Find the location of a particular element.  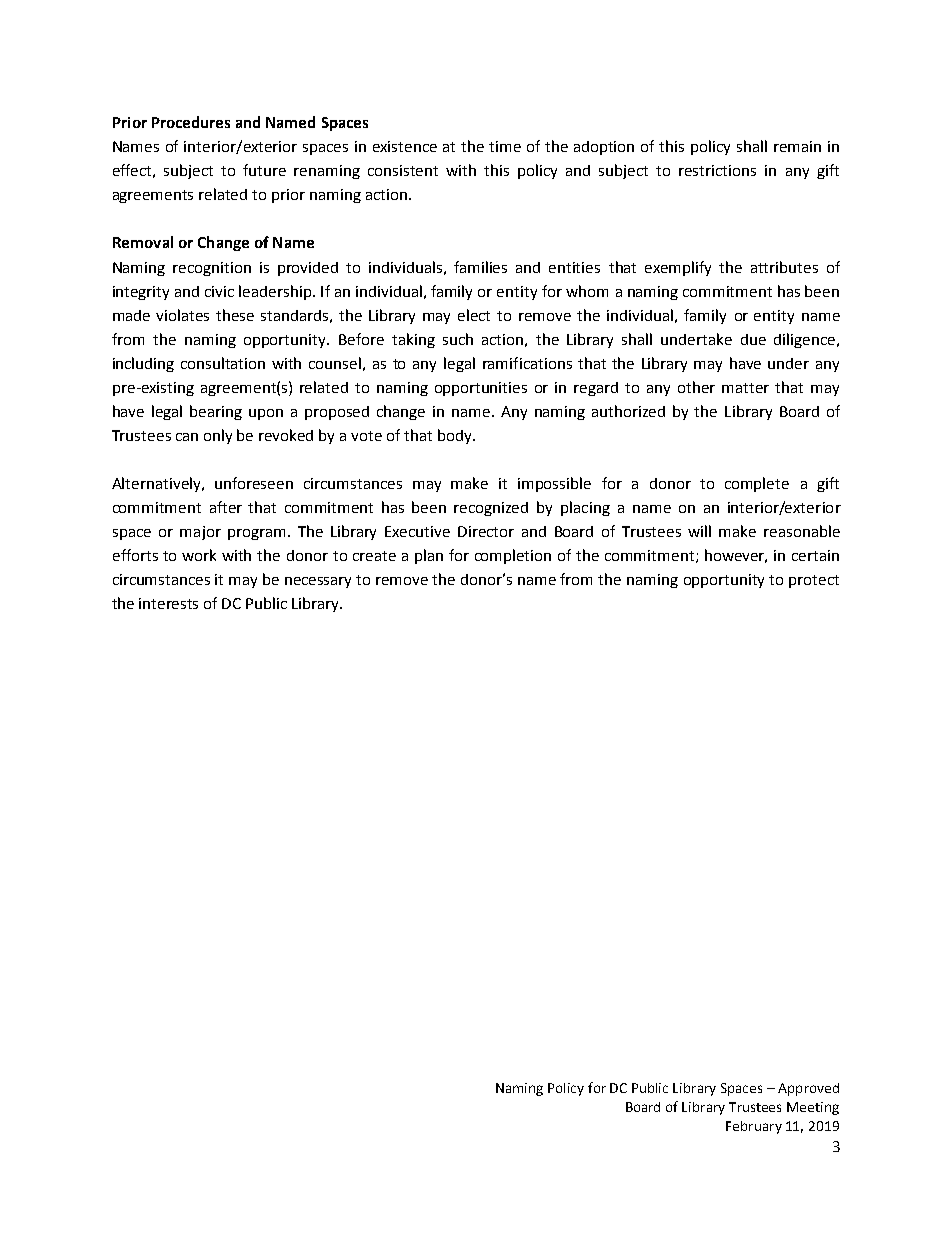

completion is located at coordinates (513, 556).
